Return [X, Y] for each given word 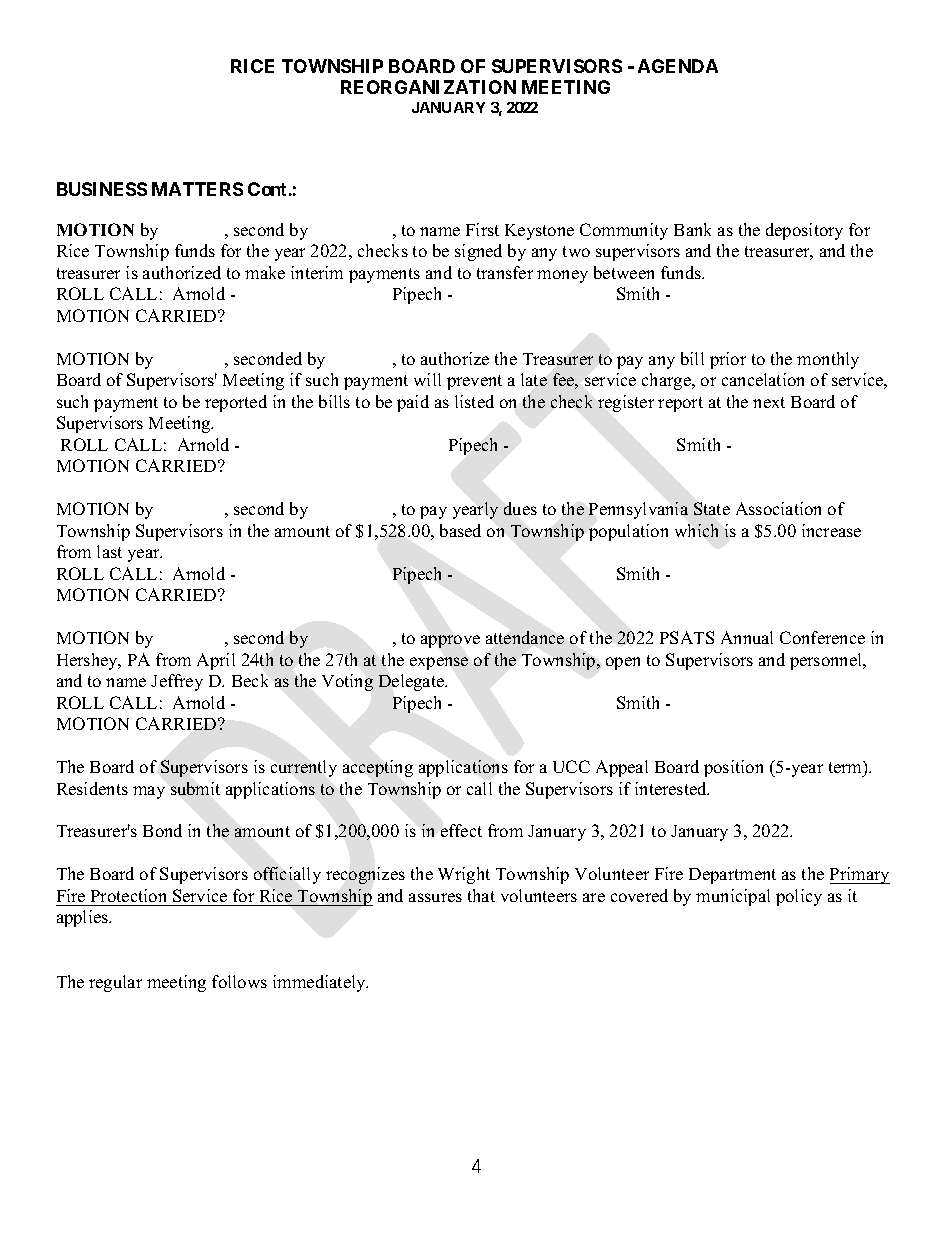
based [460, 530]
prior [728, 360]
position [733, 768]
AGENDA [678, 66]
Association [778, 508]
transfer [505, 272]
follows [239, 981]
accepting [378, 768]
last [109, 551]
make [265, 272]
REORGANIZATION [428, 87]
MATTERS [197, 189]
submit [195, 788]
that [481, 895]
